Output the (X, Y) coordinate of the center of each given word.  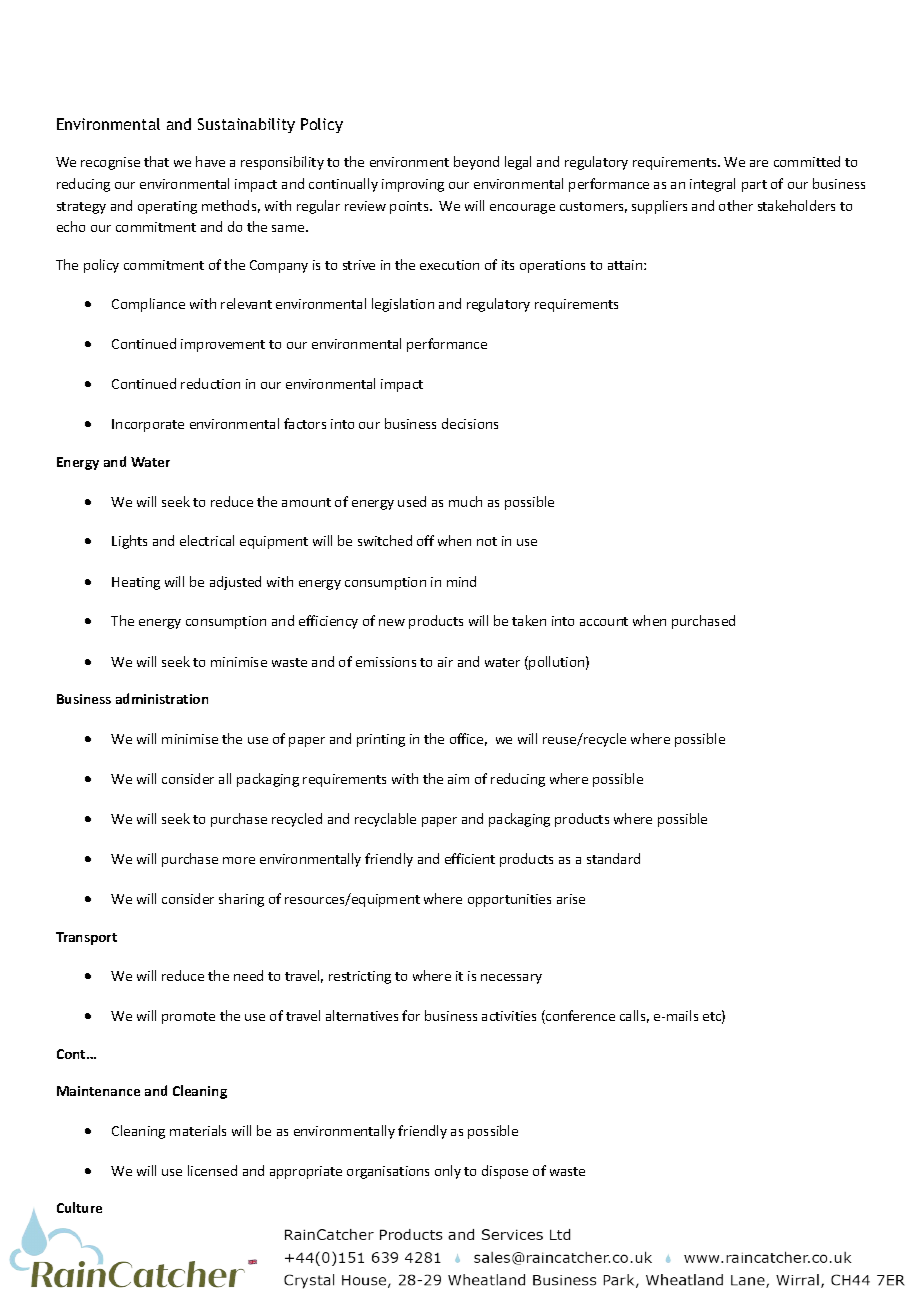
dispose (505, 1172)
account (604, 621)
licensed (212, 1170)
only (448, 1172)
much (465, 501)
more (239, 860)
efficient (470, 858)
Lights (129, 542)
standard (613, 858)
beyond (476, 163)
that (156, 161)
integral (712, 185)
